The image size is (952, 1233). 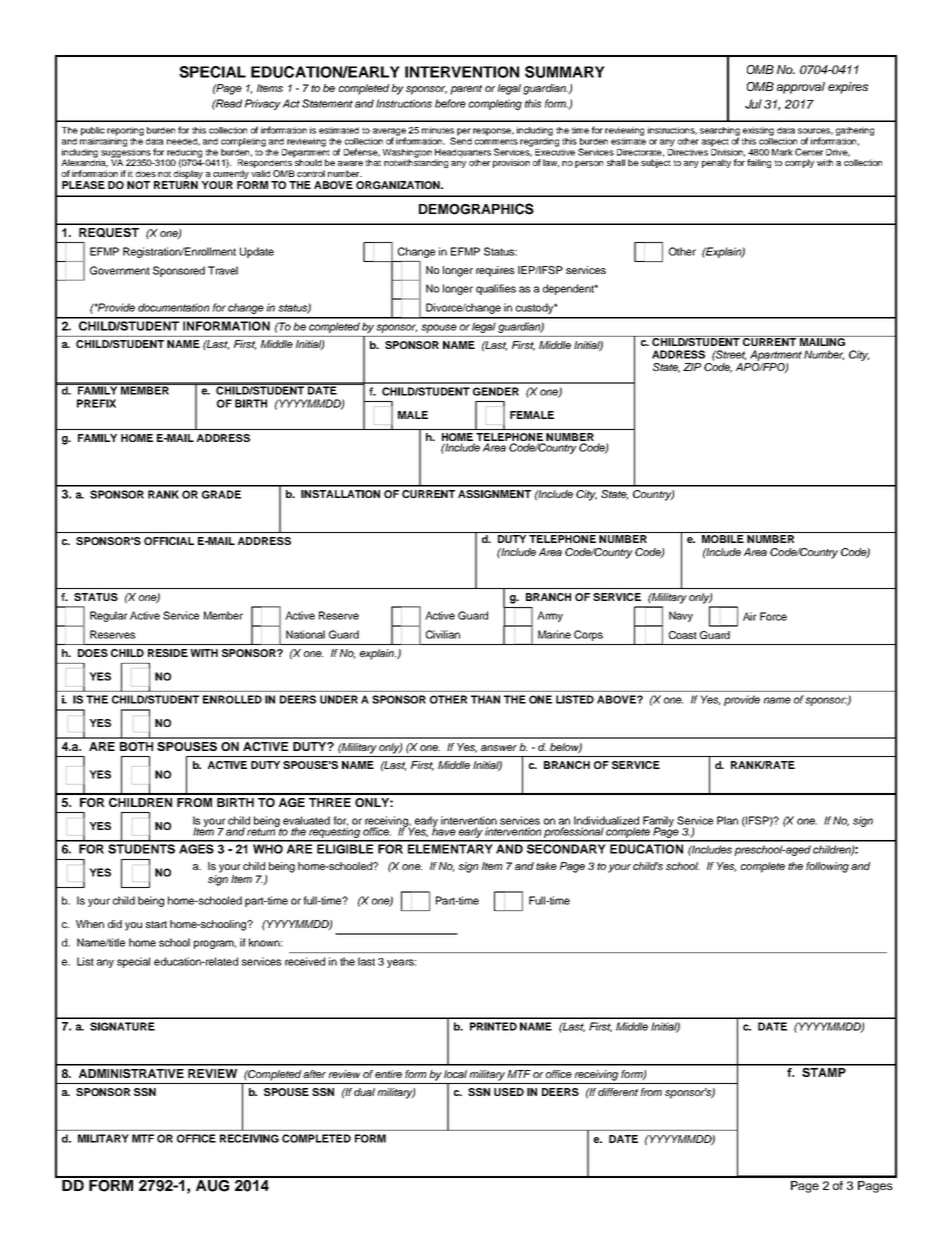 What do you see at coordinates (212, 1184) in the document?
I see `AUG` at bounding box center [212, 1184].
